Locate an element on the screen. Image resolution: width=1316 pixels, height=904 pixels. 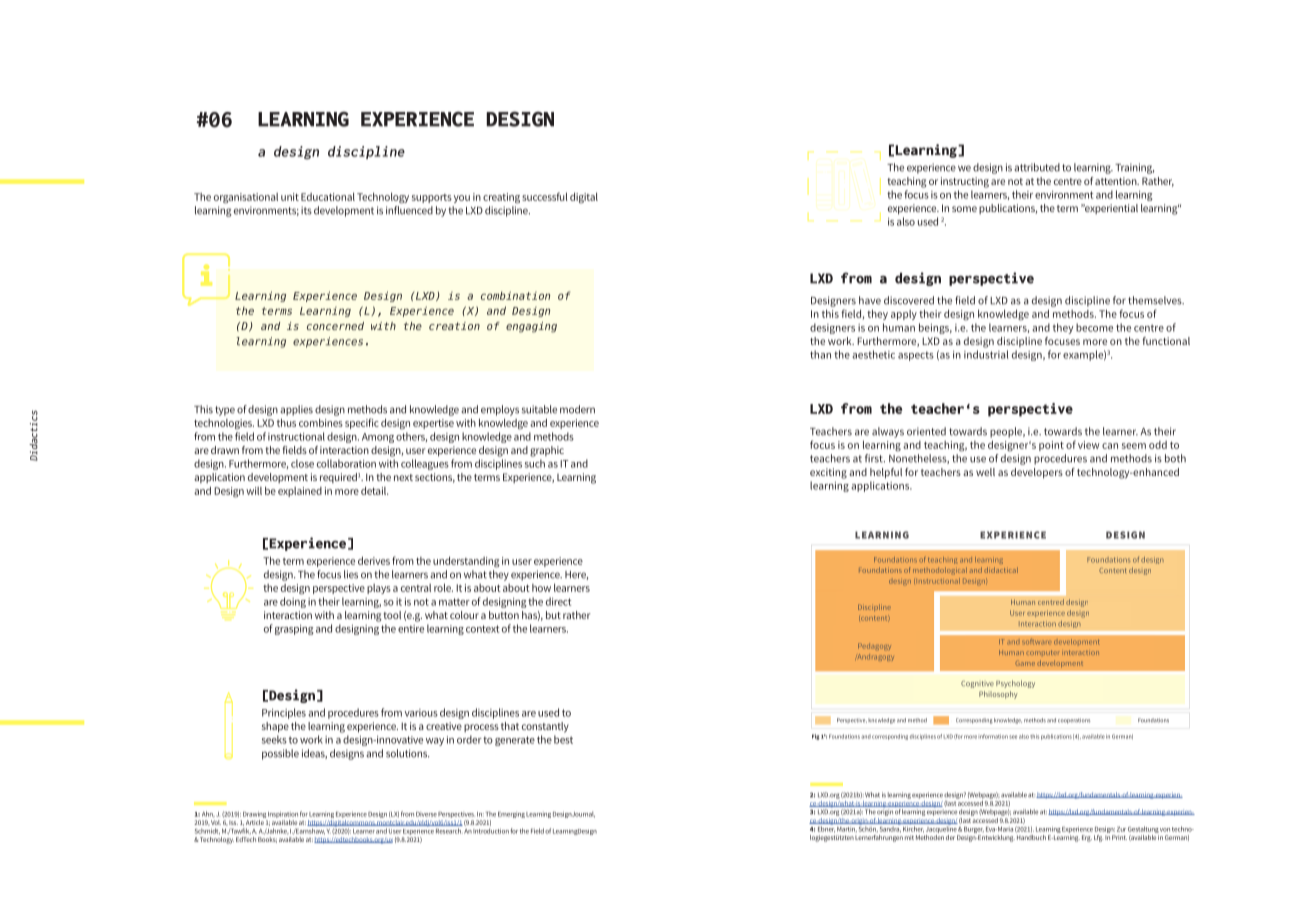
explained is located at coordinates (300, 492).
